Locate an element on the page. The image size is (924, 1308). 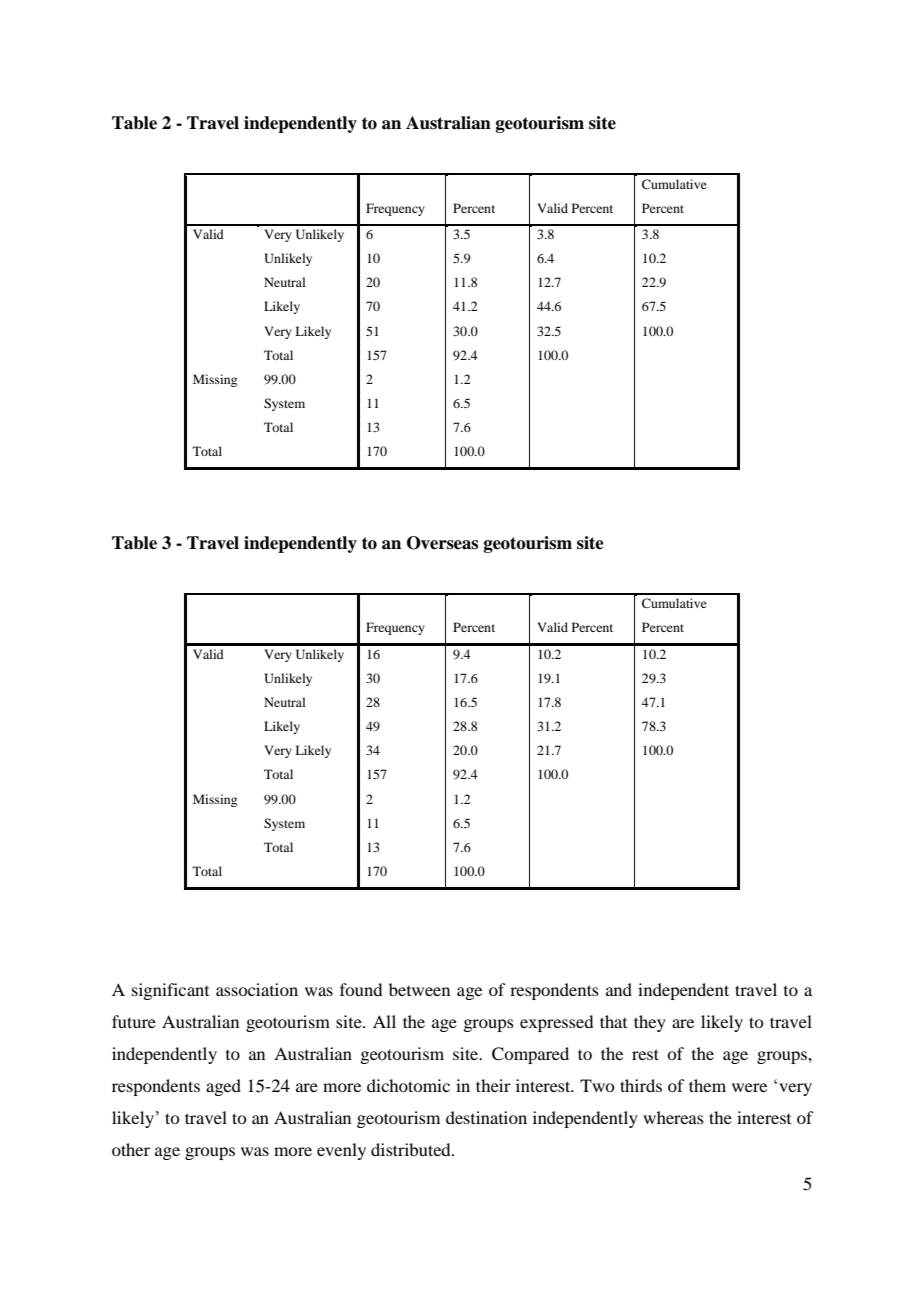
association is located at coordinates (257, 989).
